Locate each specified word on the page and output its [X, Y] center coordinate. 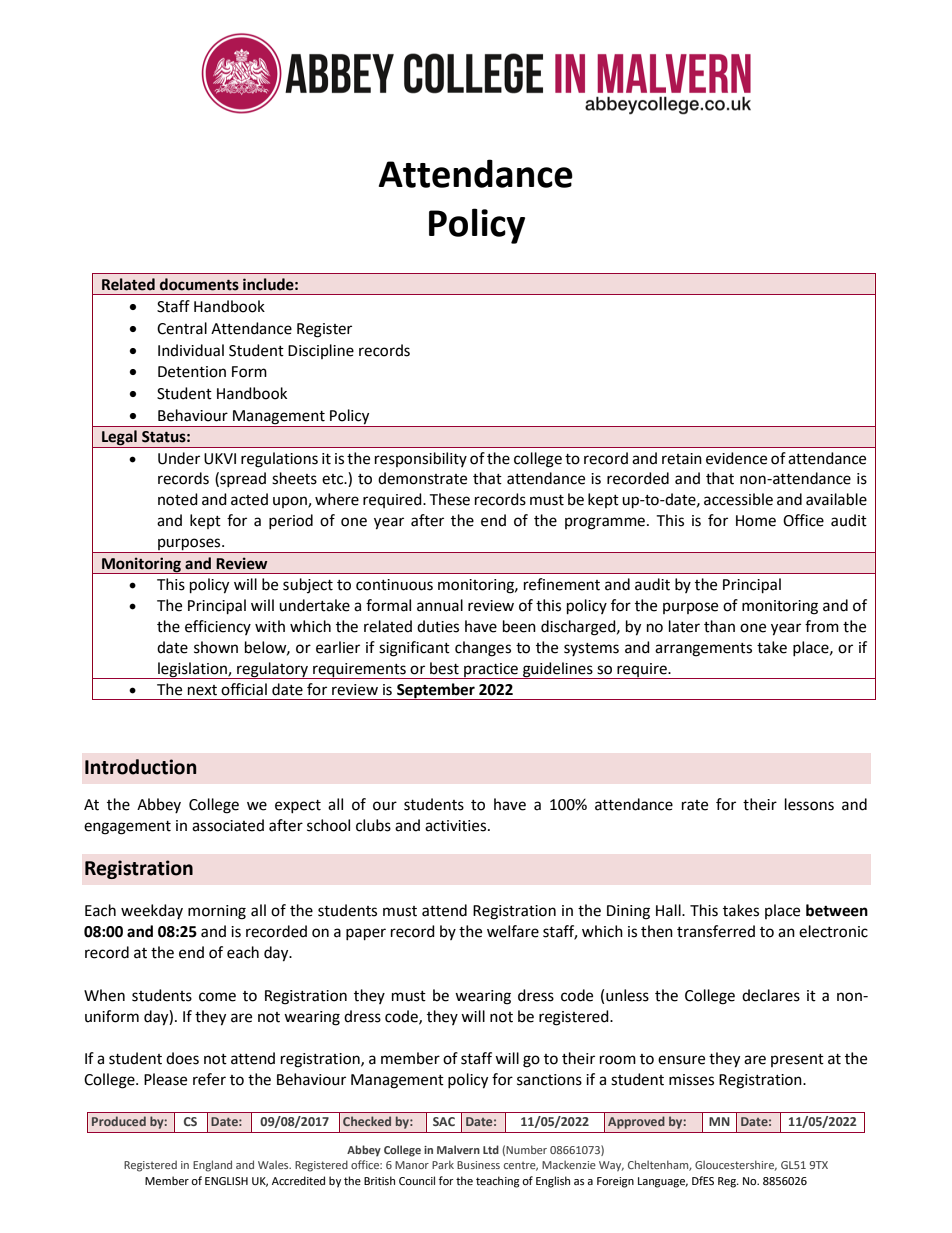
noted [178, 499]
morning [217, 912]
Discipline [321, 351]
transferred [716, 931]
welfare [513, 931]
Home [756, 521]
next [202, 690]
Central [182, 328]
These [449, 499]
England [212, 1166]
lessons [809, 804]
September [436, 691]
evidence [736, 458]
